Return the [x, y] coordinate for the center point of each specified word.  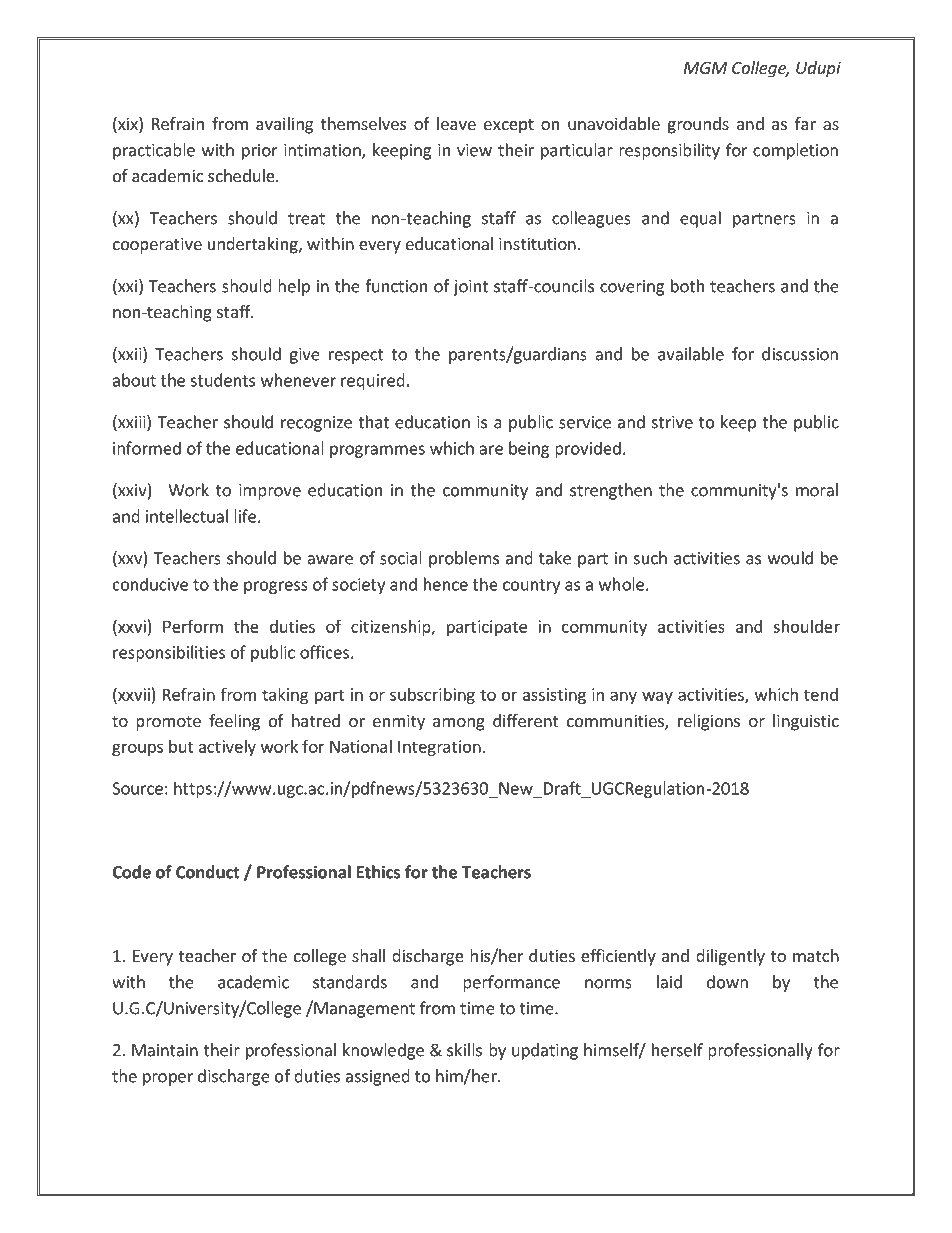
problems [464, 559]
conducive [150, 584]
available [691, 354]
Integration [439, 748]
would [790, 558]
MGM [705, 68]
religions [709, 722]
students [222, 380]
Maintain [165, 1050]
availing [284, 125]
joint [470, 288]
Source [137, 788]
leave [456, 123]
